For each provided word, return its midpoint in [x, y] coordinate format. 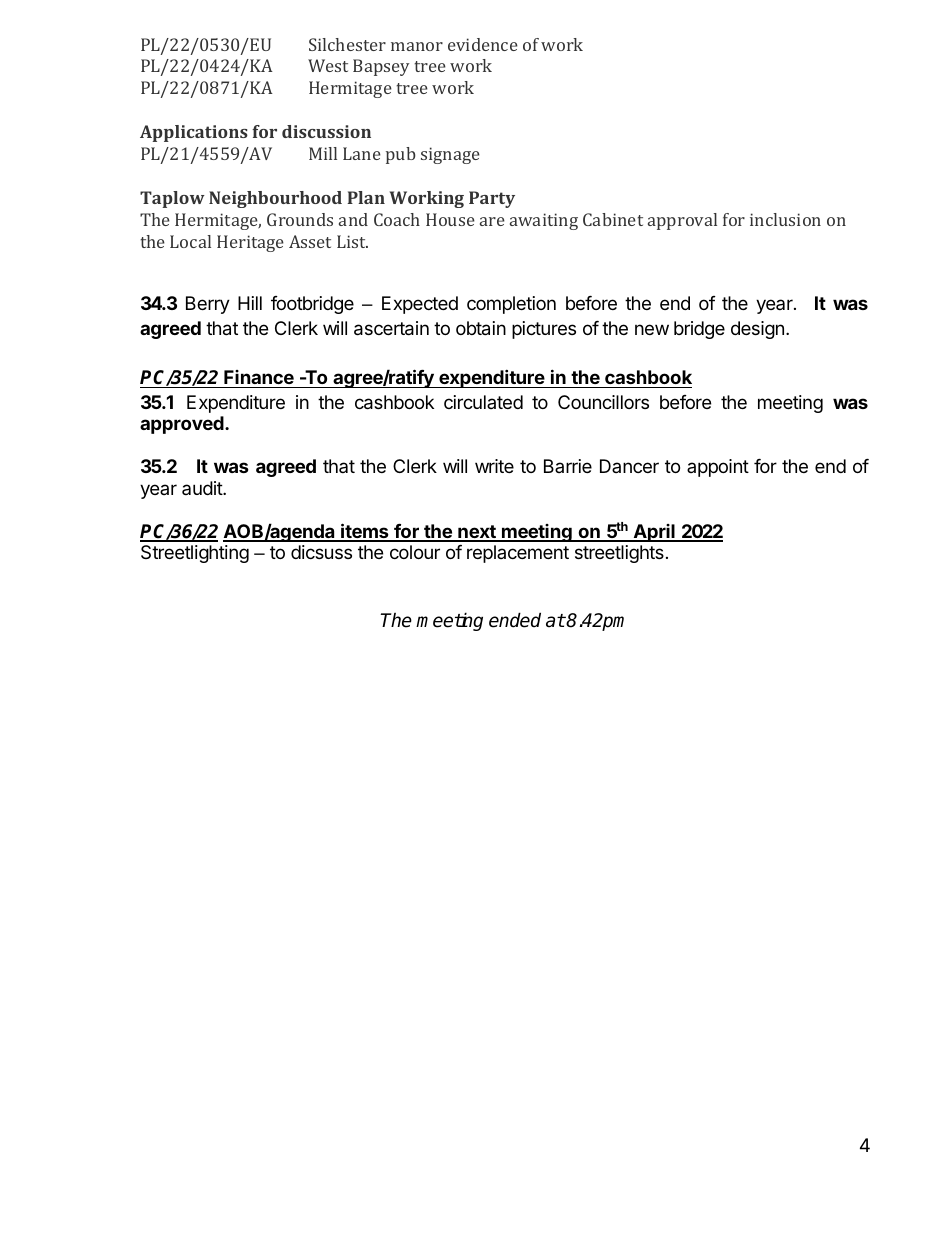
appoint [718, 468]
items [365, 532]
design [757, 330]
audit [203, 488]
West [328, 65]
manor [417, 46]
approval [682, 221]
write [494, 466]
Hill [250, 303]
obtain [481, 328]
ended [515, 620]
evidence [483, 44]
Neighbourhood [275, 199]
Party [492, 199]
